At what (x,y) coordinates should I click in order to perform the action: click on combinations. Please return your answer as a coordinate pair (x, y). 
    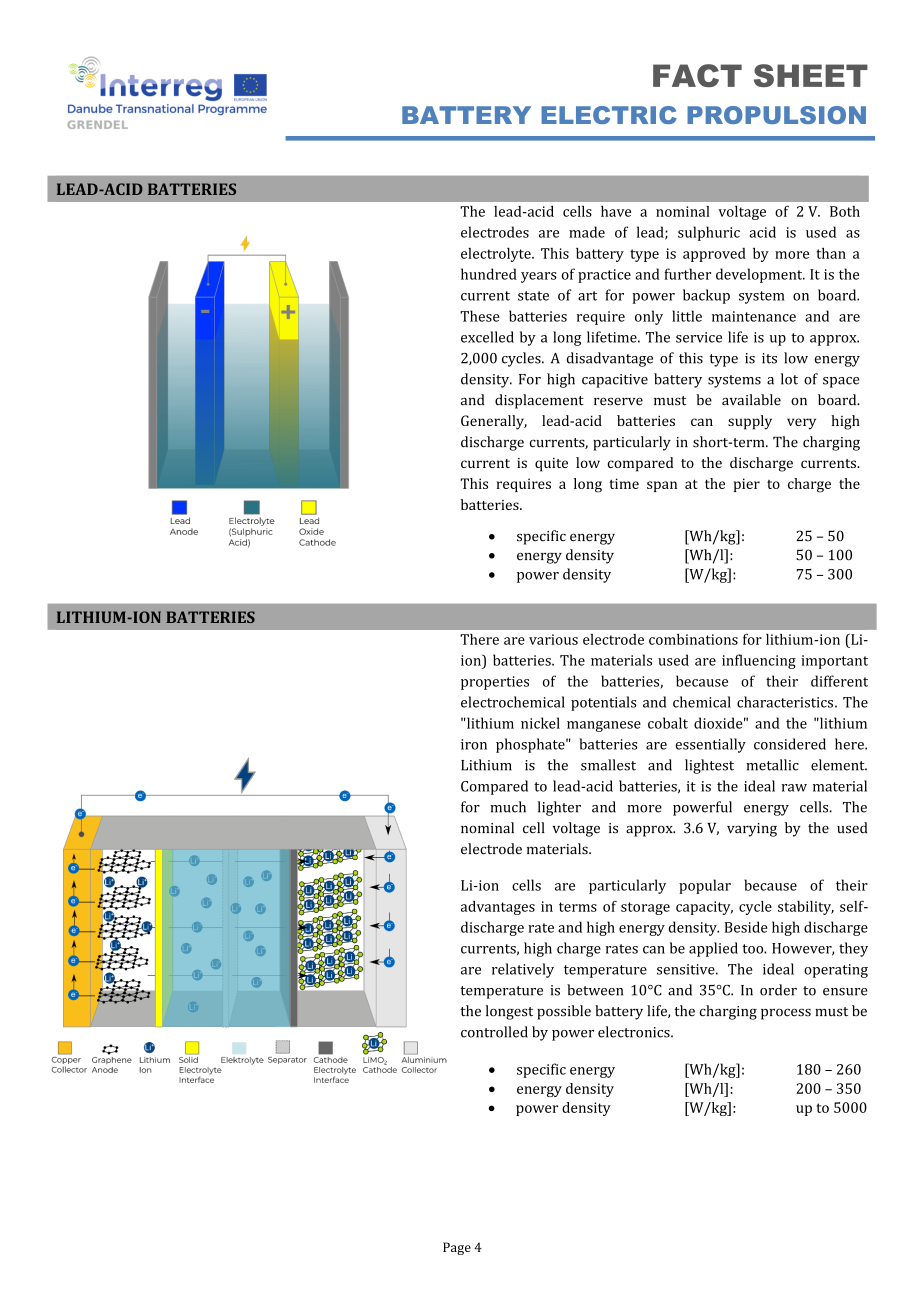
    Looking at the image, I should click on (693, 639).
